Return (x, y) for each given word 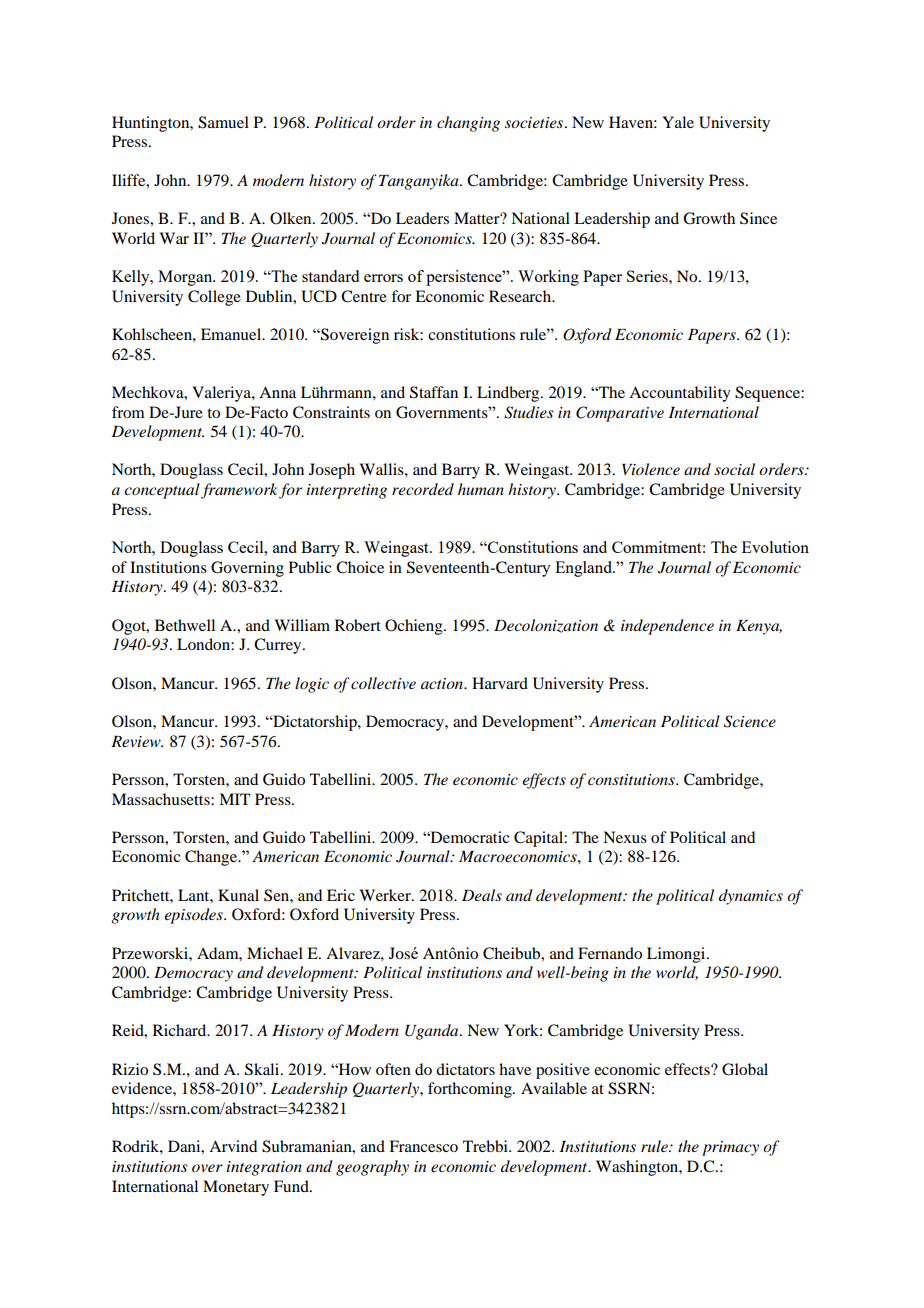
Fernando (610, 953)
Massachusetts (162, 799)
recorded (423, 489)
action (443, 683)
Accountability (680, 394)
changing (468, 124)
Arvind (233, 1146)
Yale (678, 122)
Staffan (434, 392)
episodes (194, 916)
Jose (403, 953)
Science (750, 721)
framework (239, 491)
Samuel (223, 122)
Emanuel (232, 334)
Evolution (775, 547)
